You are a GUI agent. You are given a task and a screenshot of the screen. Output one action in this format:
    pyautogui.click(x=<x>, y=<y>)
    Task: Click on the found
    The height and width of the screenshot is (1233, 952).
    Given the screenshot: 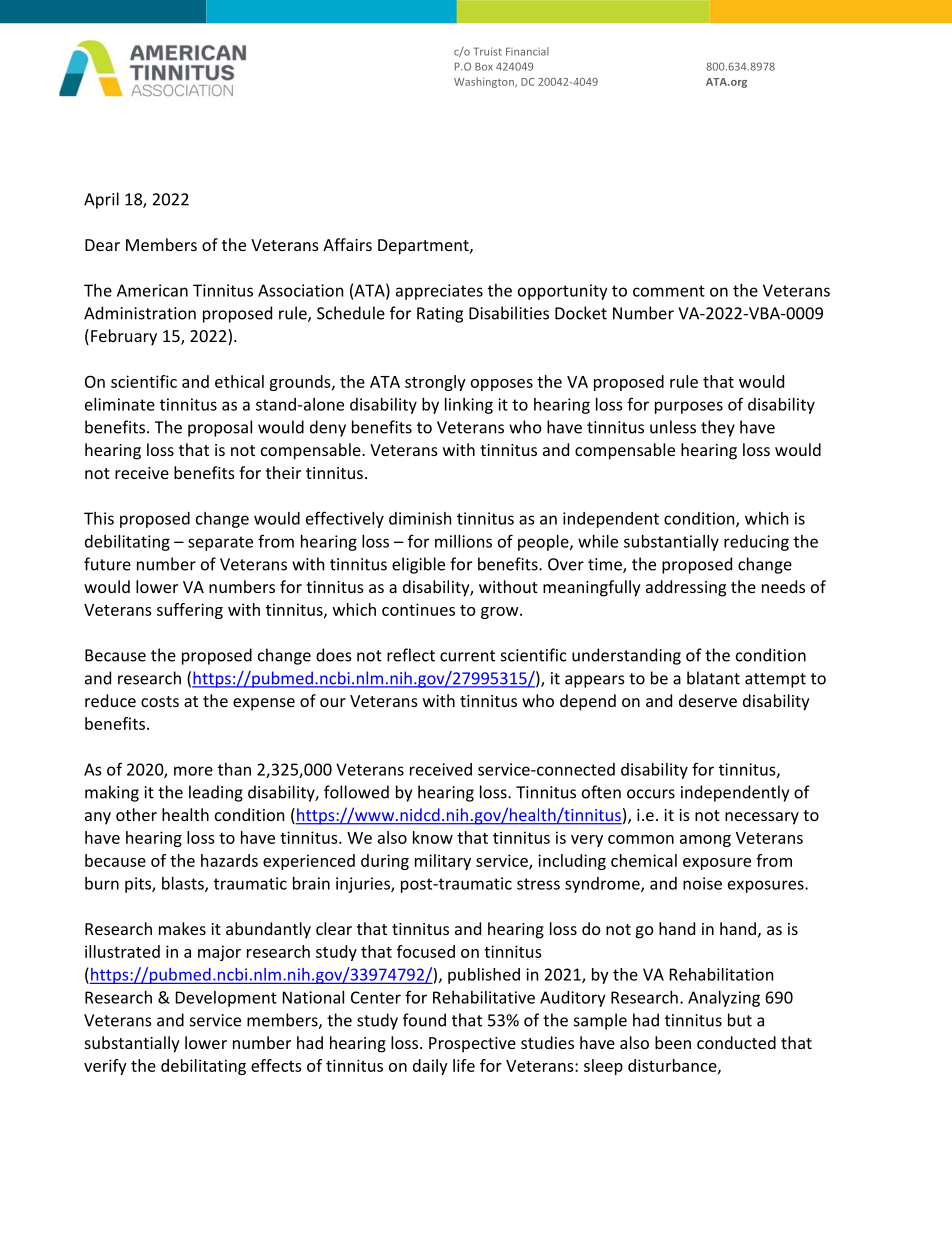 What is the action you would take?
    pyautogui.click(x=424, y=1020)
